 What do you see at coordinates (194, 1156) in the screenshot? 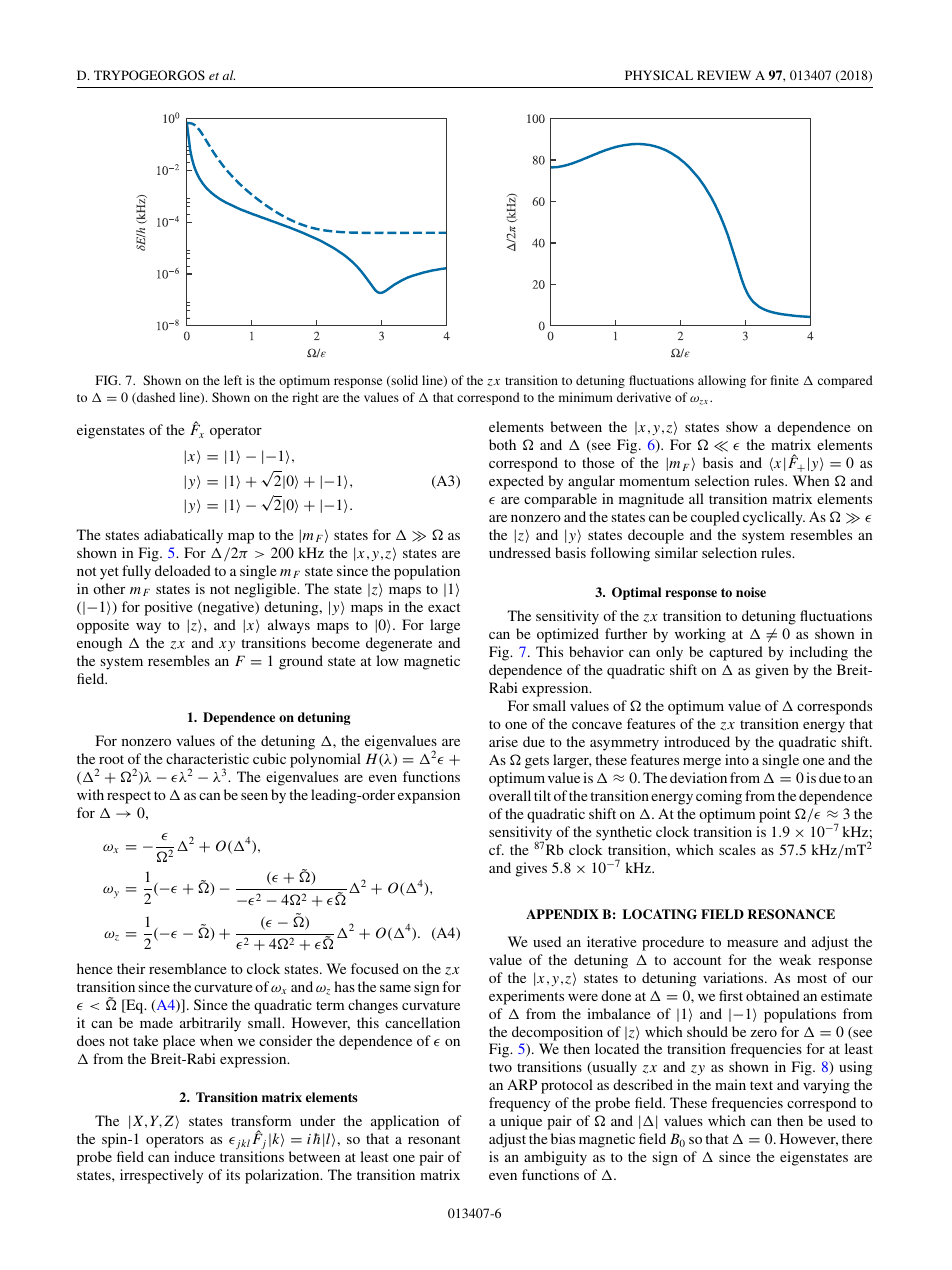
I see `induce` at bounding box center [194, 1156].
